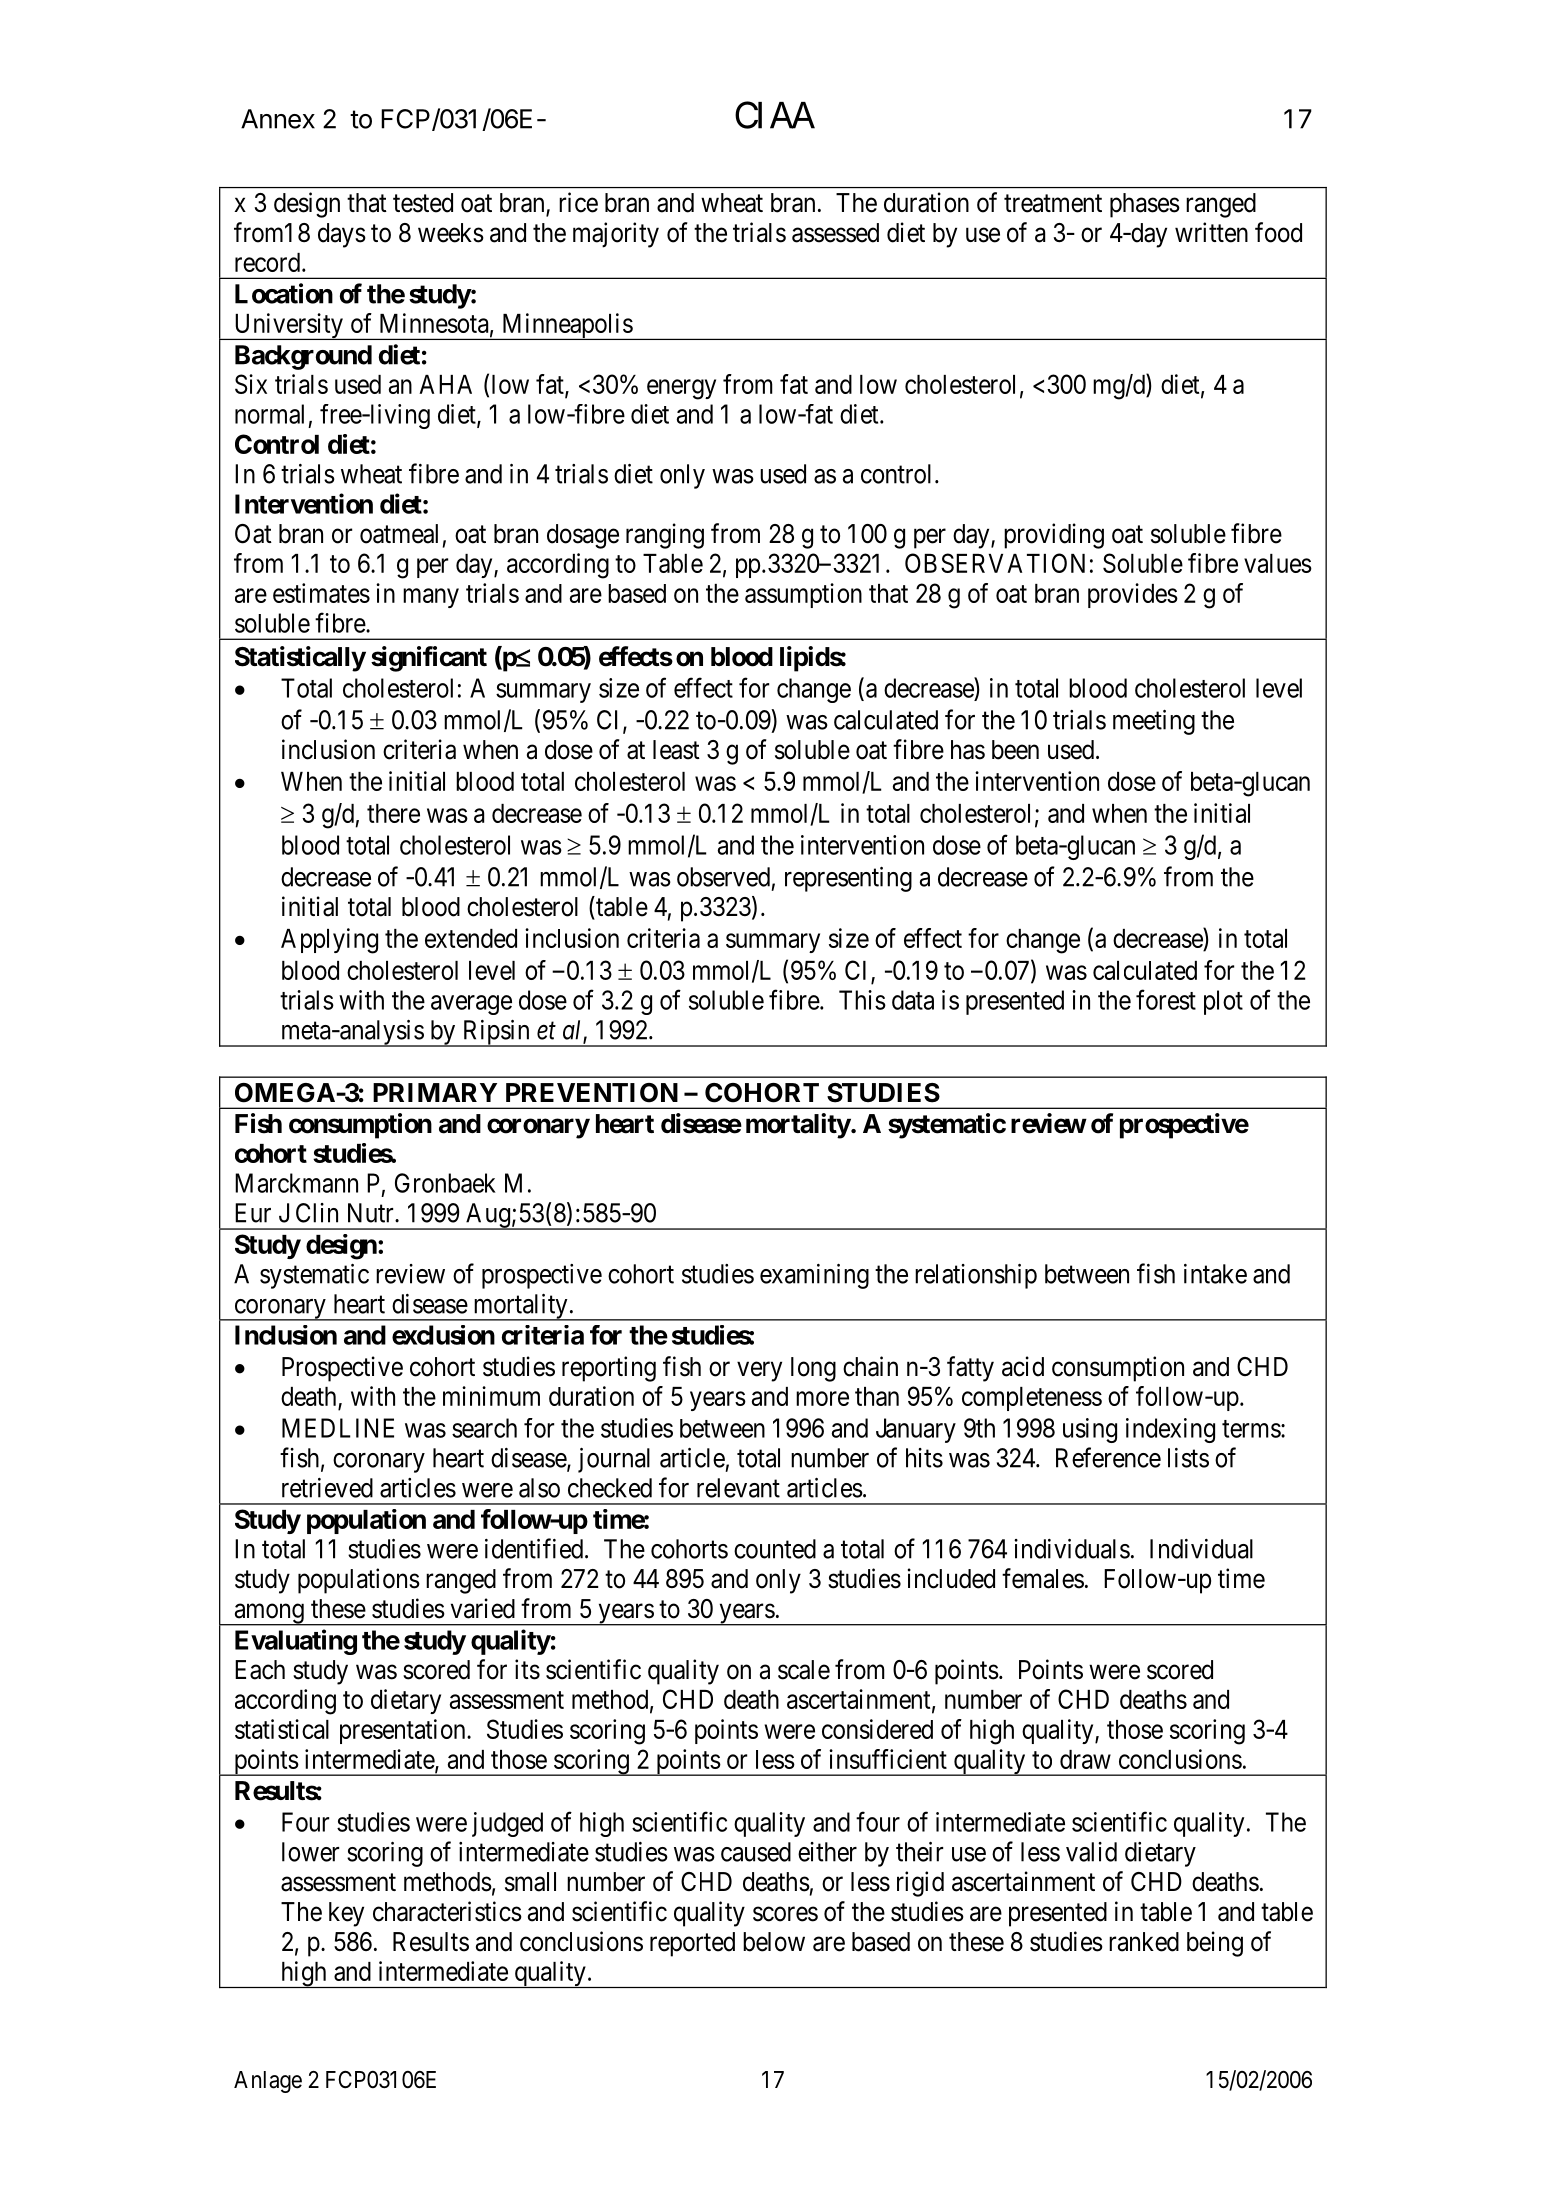 This image has width=1545, height=2186. Describe the element at coordinates (814, 1276) in the image. I see `examining` at that location.
